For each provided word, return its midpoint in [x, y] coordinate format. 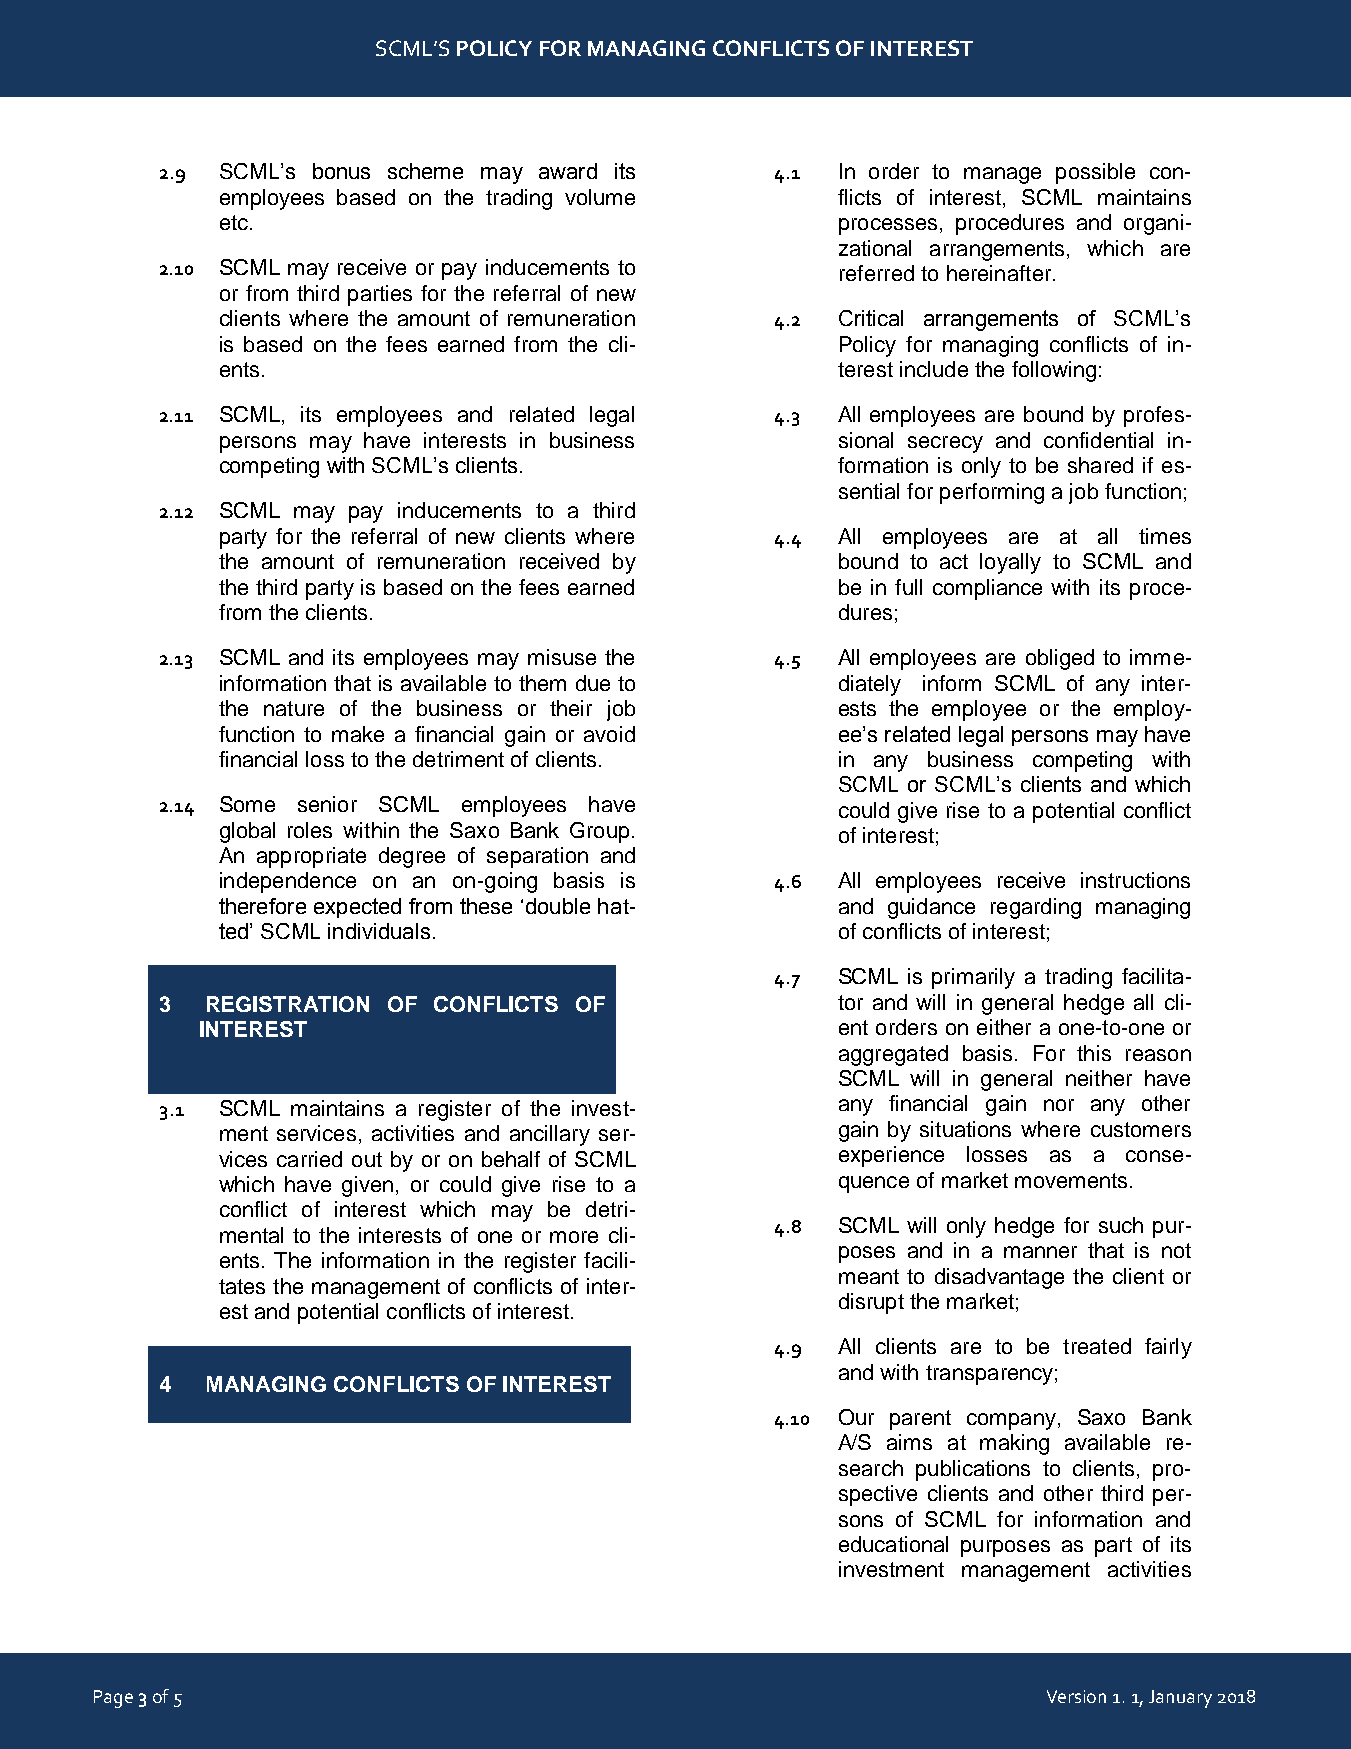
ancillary [550, 1135]
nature [294, 708]
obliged [1060, 659]
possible [1095, 173]
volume [600, 197]
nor [1059, 1105]
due [593, 683]
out [367, 1159]
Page [113, 1699]
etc [234, 222]
